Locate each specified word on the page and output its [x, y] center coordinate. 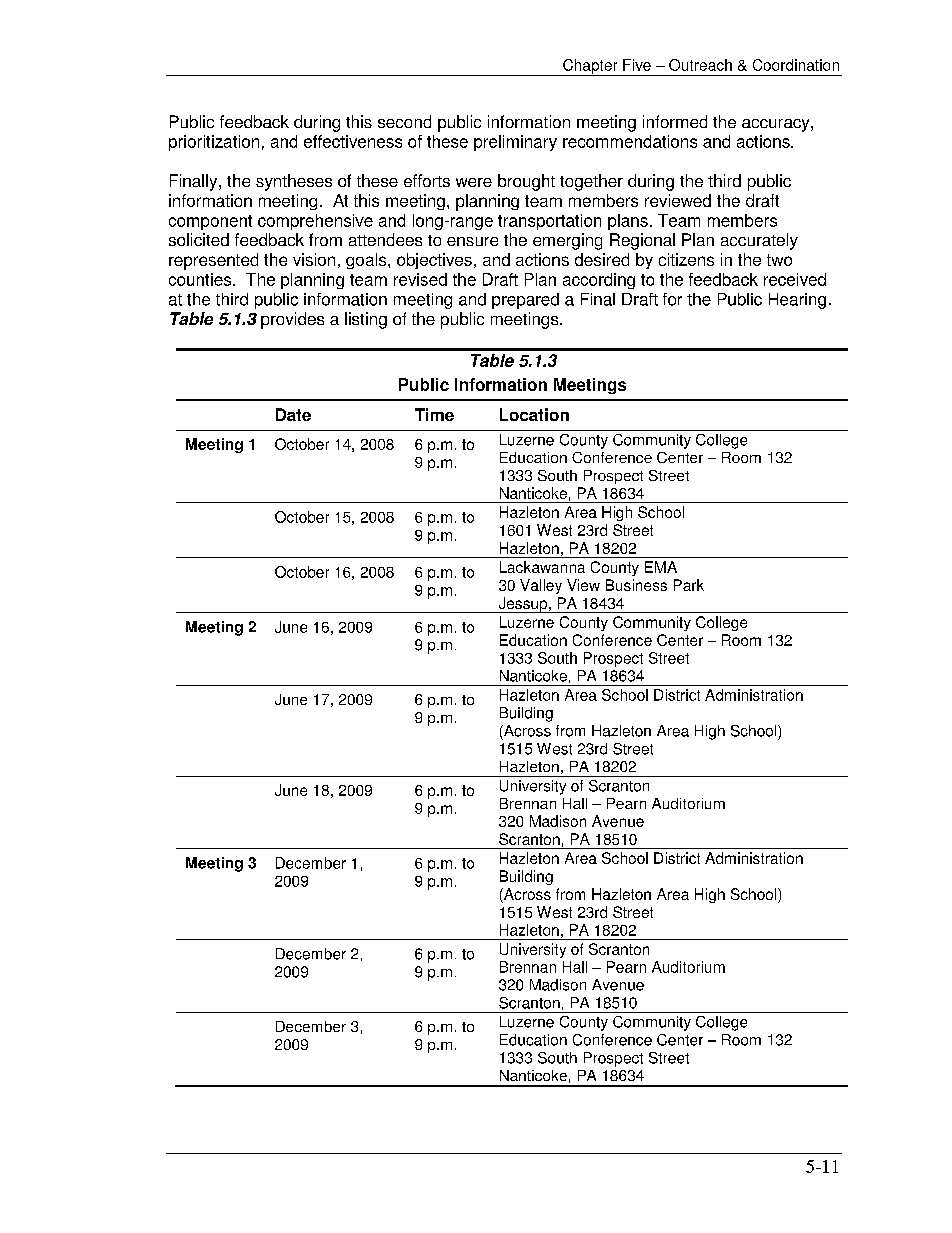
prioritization [214, 143]
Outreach [700, 65]
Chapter [590, 67]
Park [689, 585]
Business [636, 585]
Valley [541, 586]
